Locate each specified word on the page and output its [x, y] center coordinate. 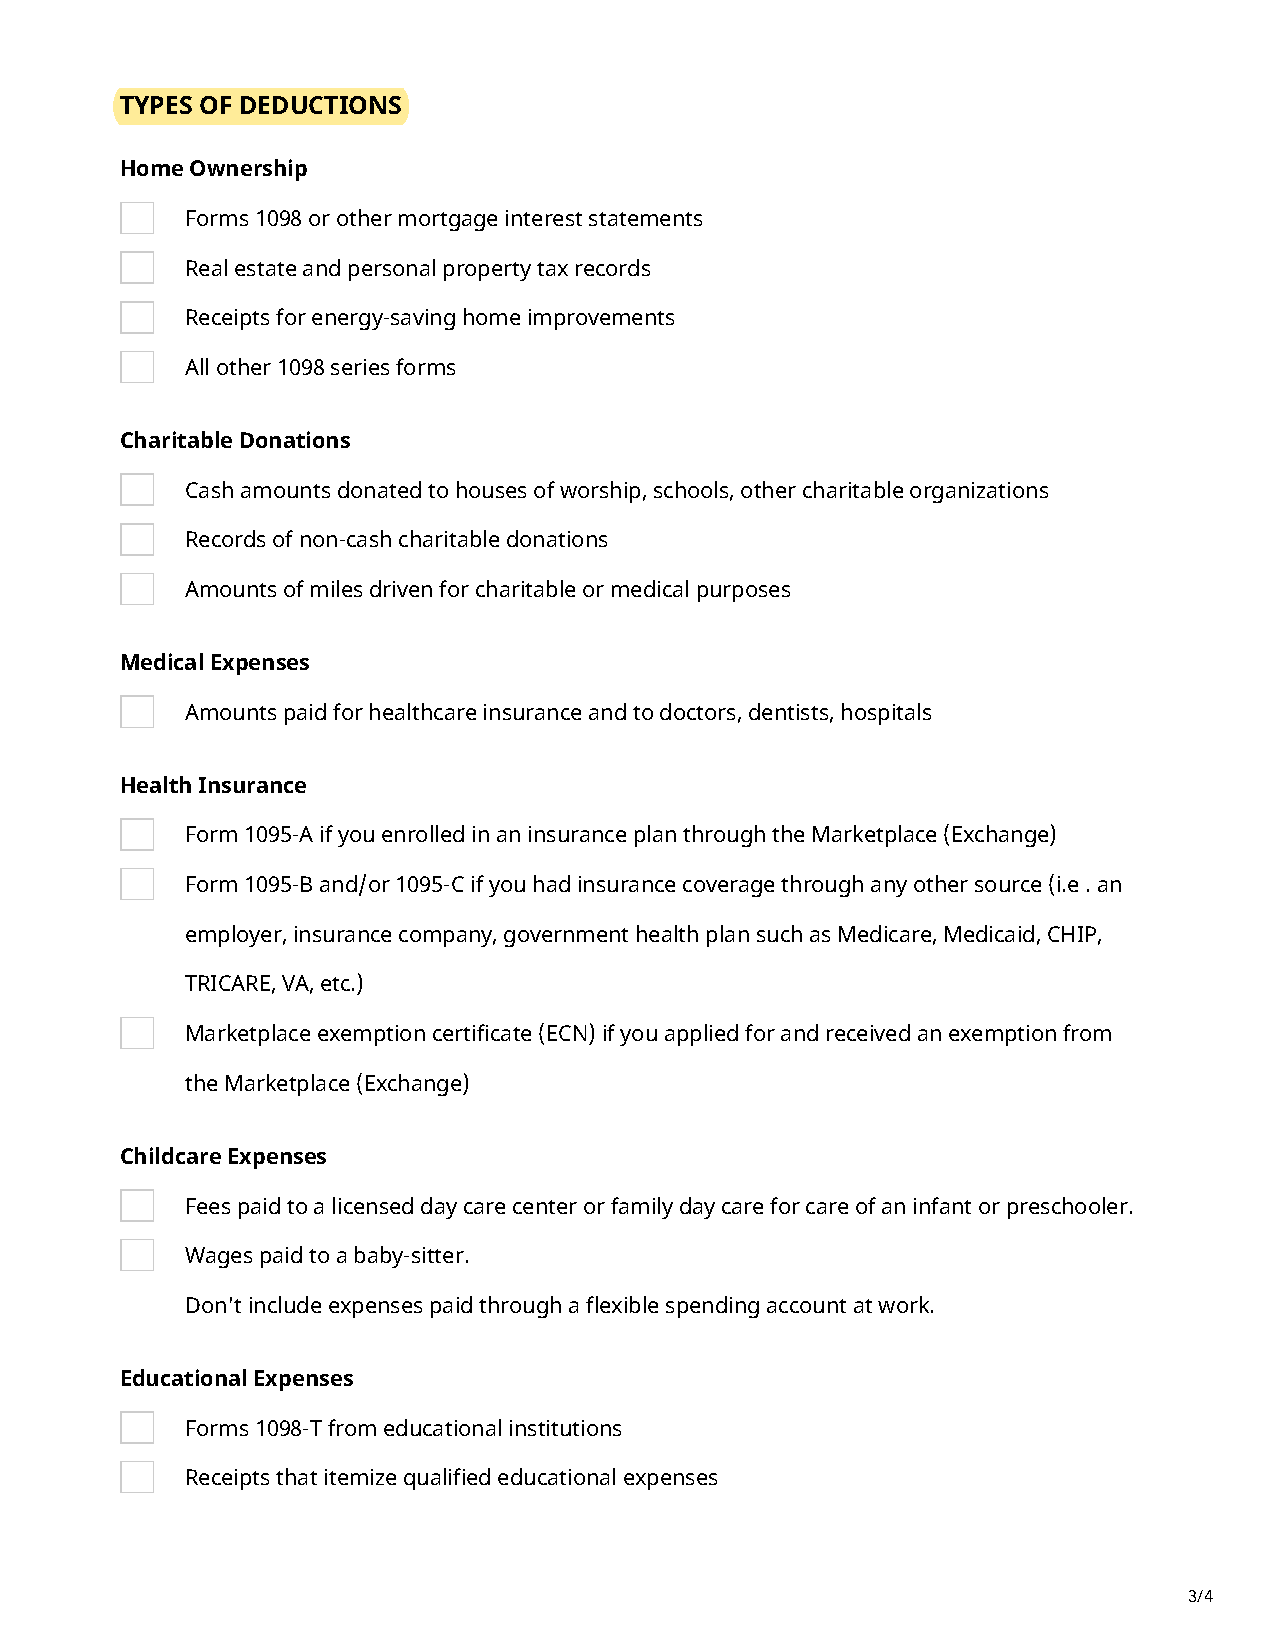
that [296, 1476]
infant [942, 1205]
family [642, 1208]
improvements [601, 319]
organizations [979, 492]
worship [600, 492]
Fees [208, 1206]
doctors [697, 711]
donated [379, 489]
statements [645, 219]
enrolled [423, 833]
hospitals [886, 714]
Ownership [248, 170]
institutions [565, 1428]
